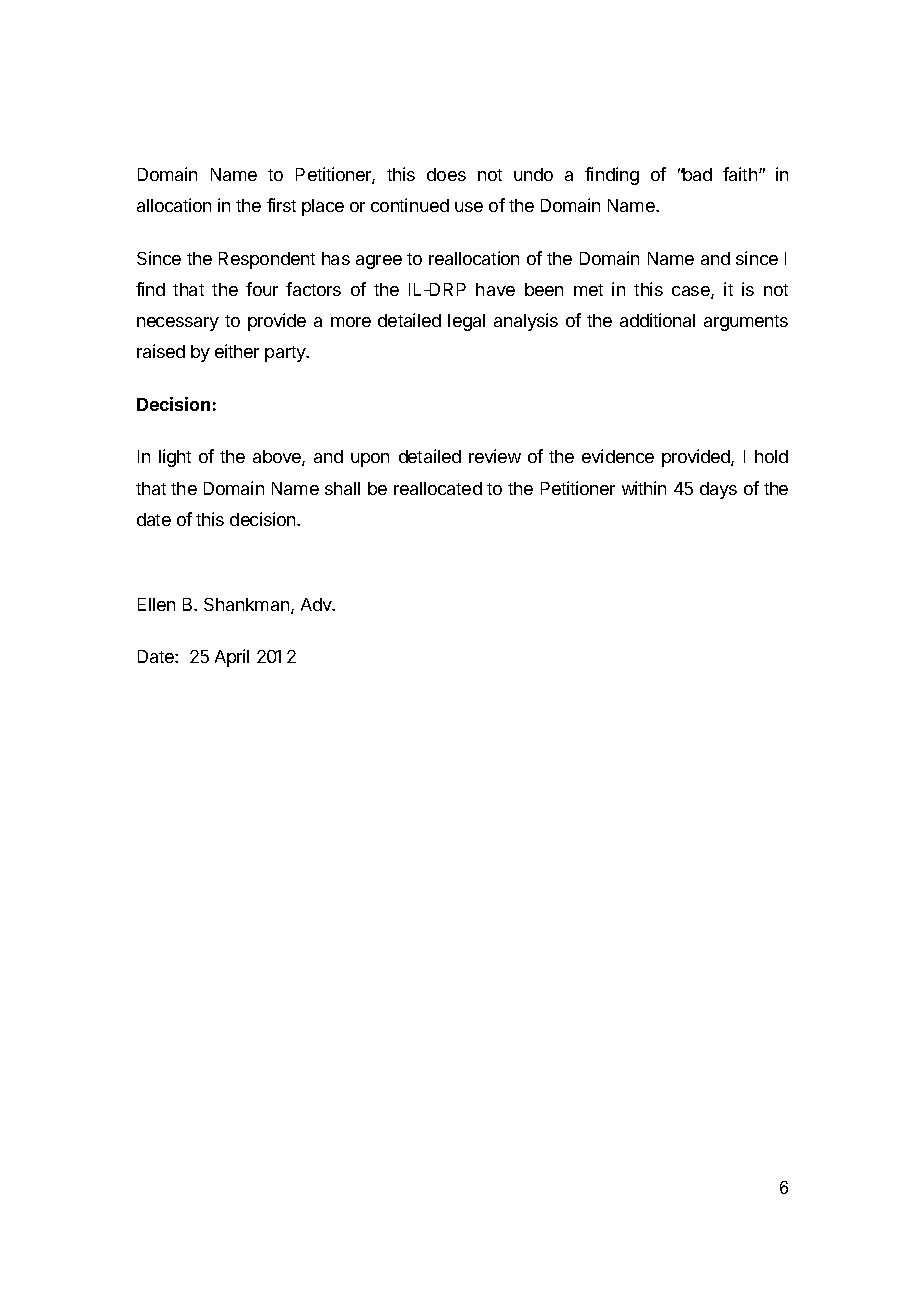 This screenshot has width=924, height=1308. I want to click on arguments, so click(746, 323).
